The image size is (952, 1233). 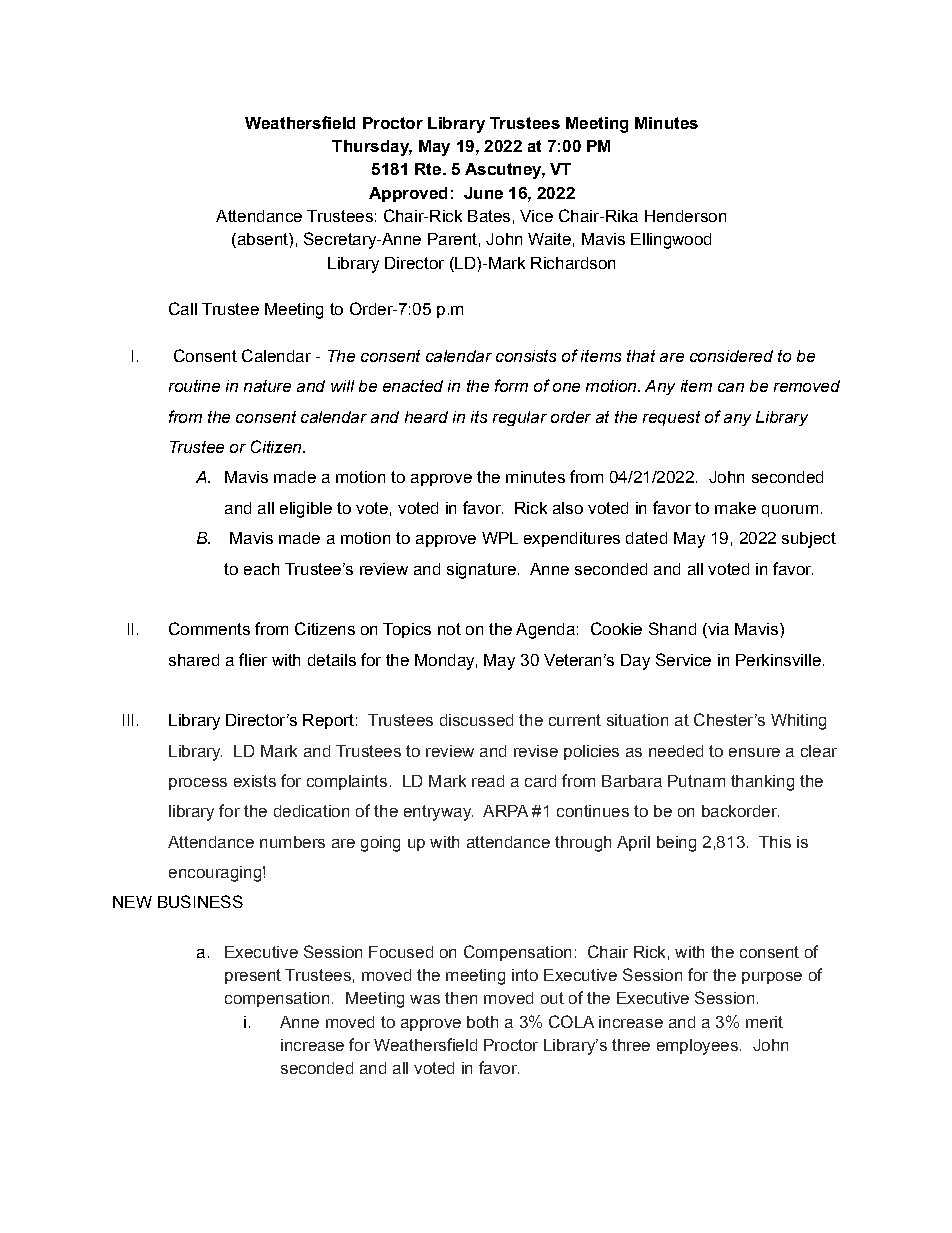 What do you see at coordinates (262, 240) in the screenshot?
I see `absent` at bounding box center [262, 240].
